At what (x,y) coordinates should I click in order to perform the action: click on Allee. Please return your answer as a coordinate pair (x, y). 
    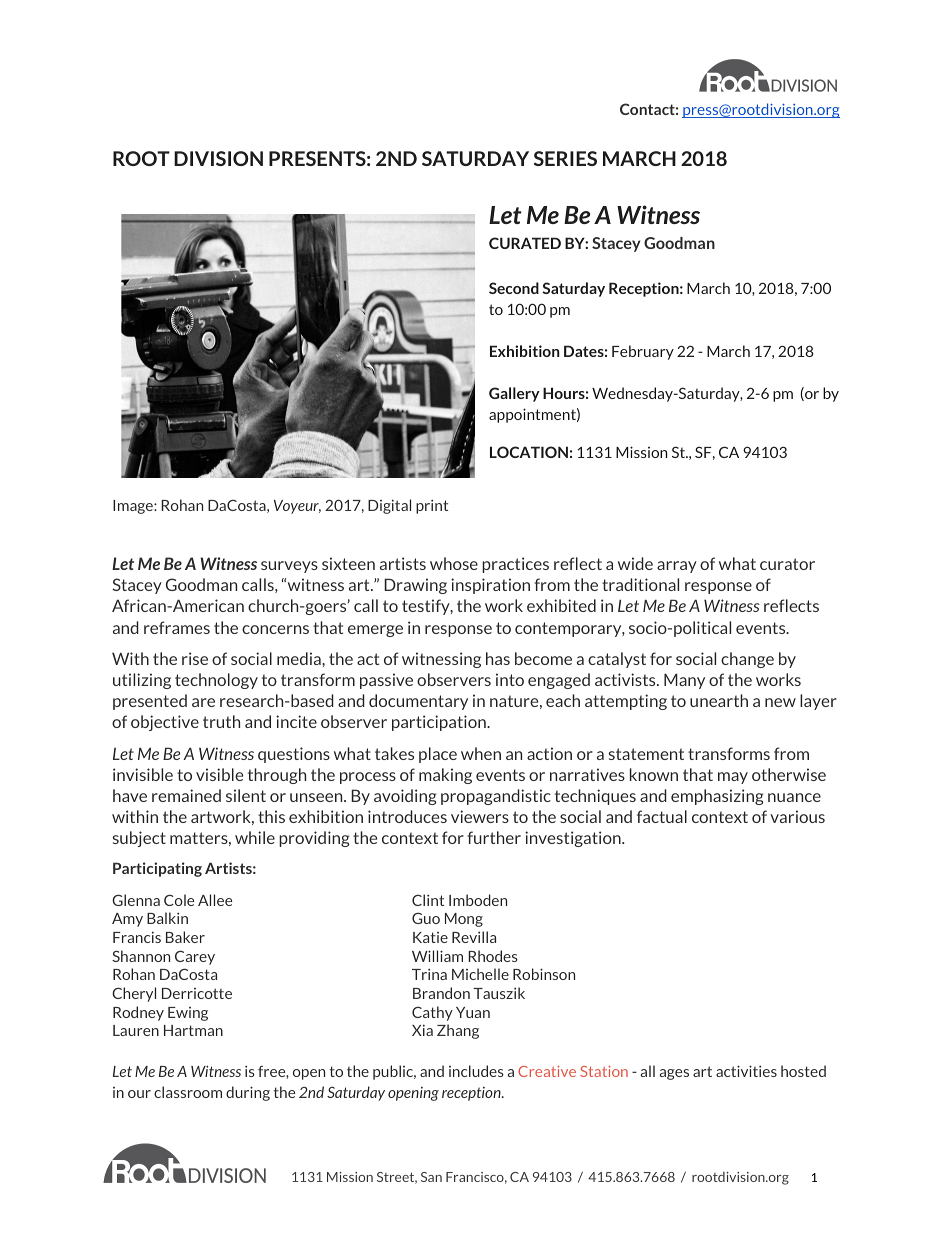
    Looking at the image, I should click on (215, 900).
